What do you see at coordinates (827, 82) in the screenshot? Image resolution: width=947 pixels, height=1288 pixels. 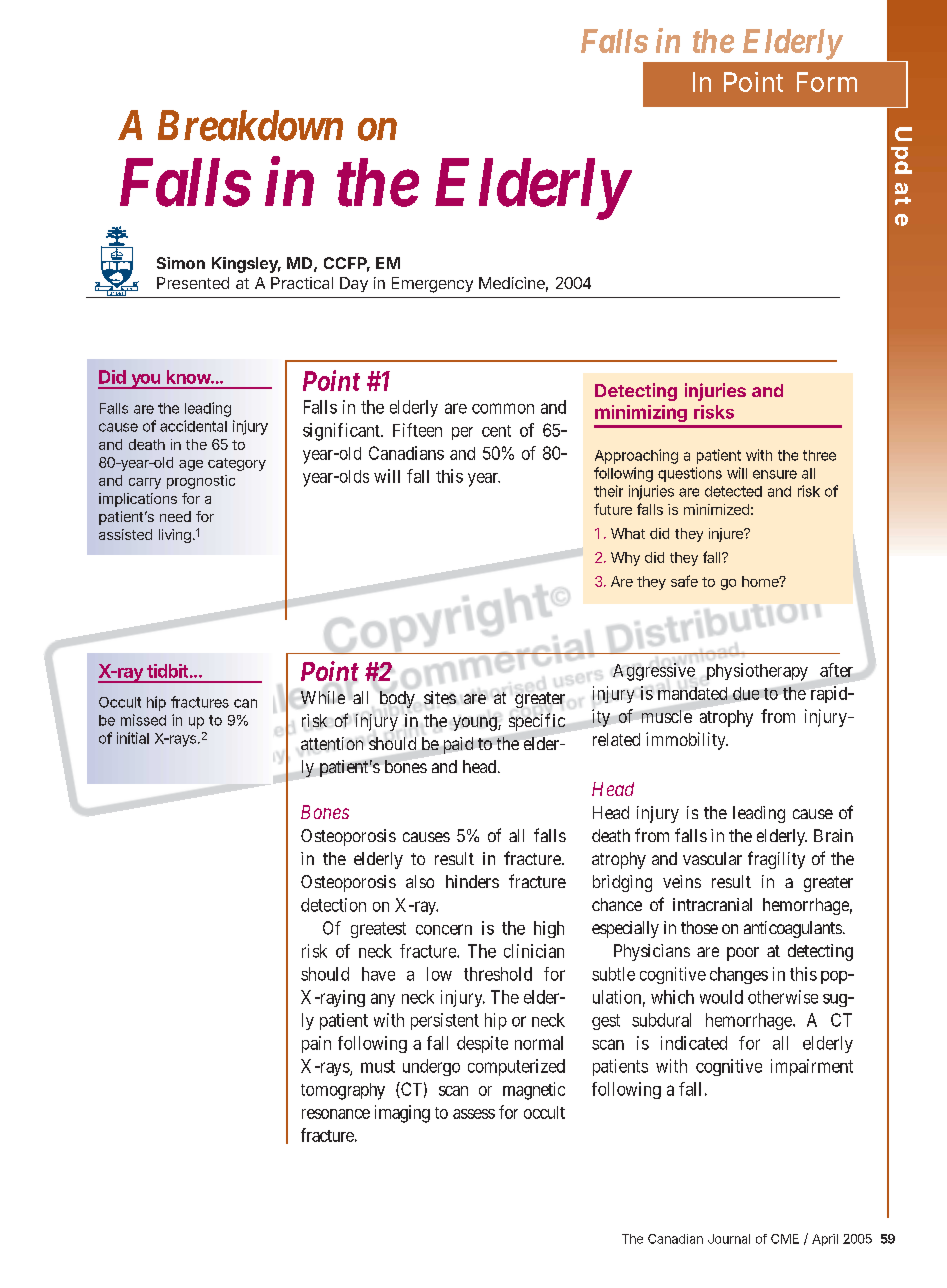 I see `Form` at bounding box center [827, 82].
